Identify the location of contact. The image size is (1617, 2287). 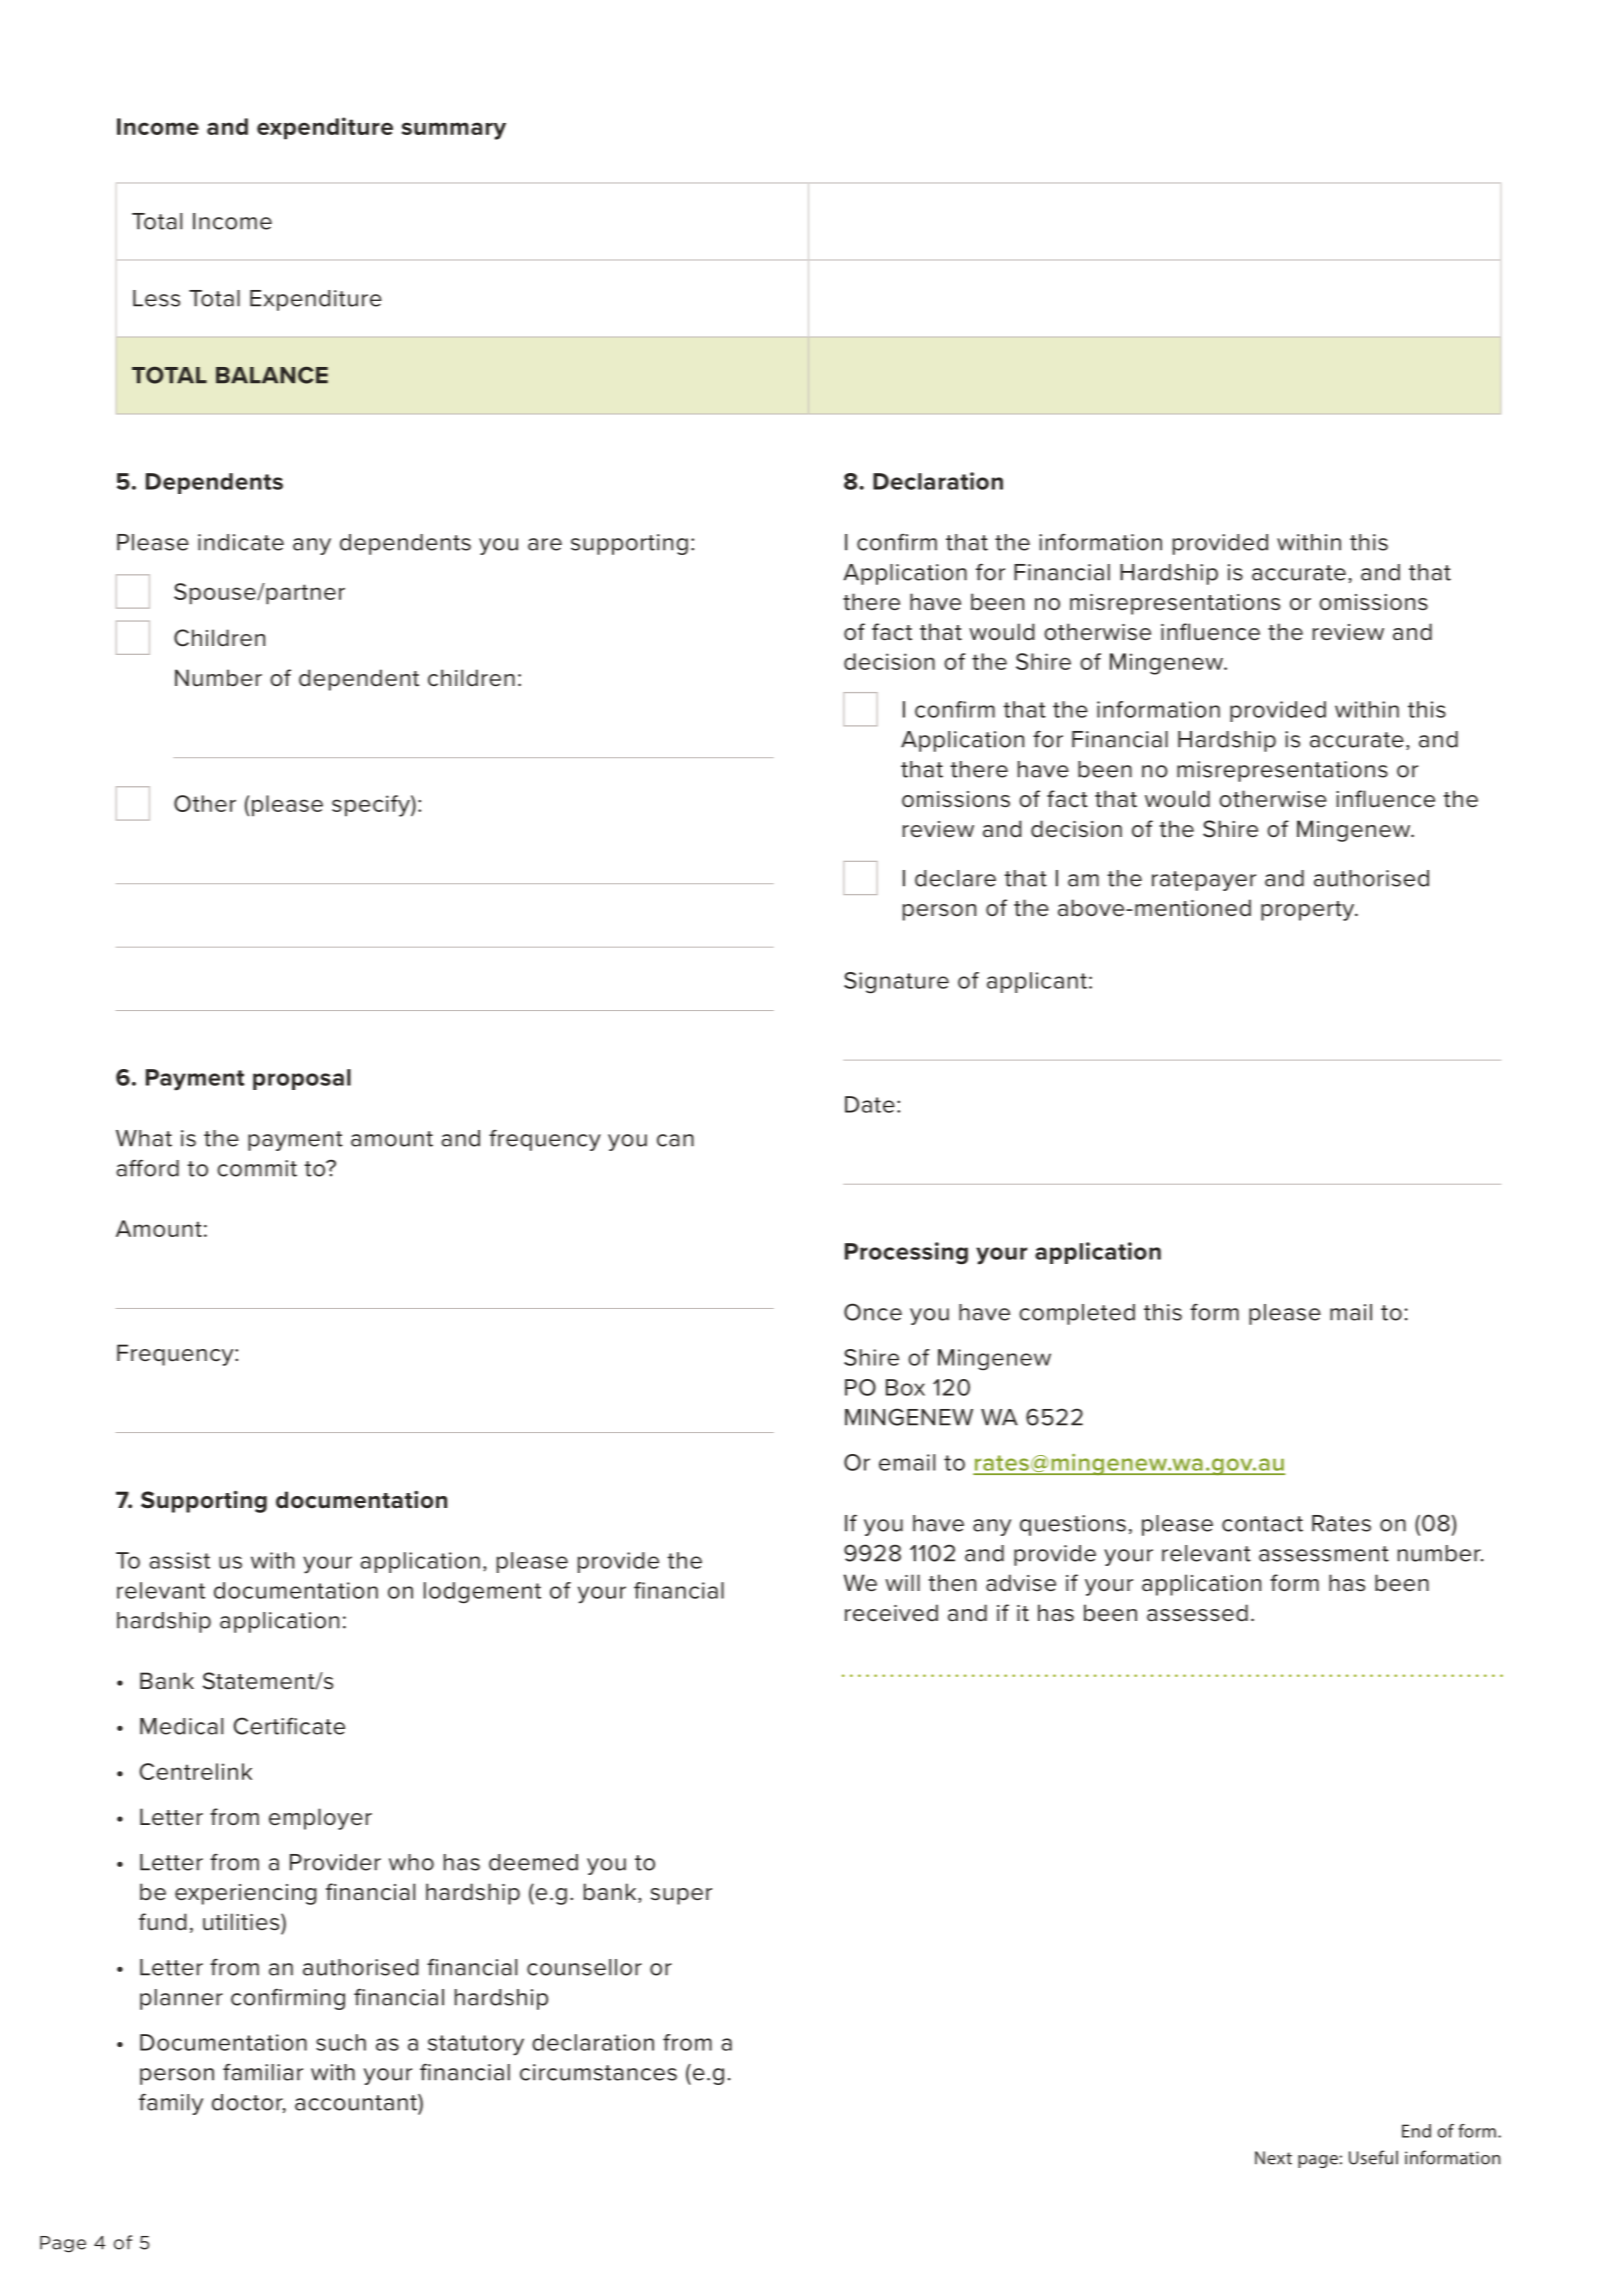
(1262, 1524).
